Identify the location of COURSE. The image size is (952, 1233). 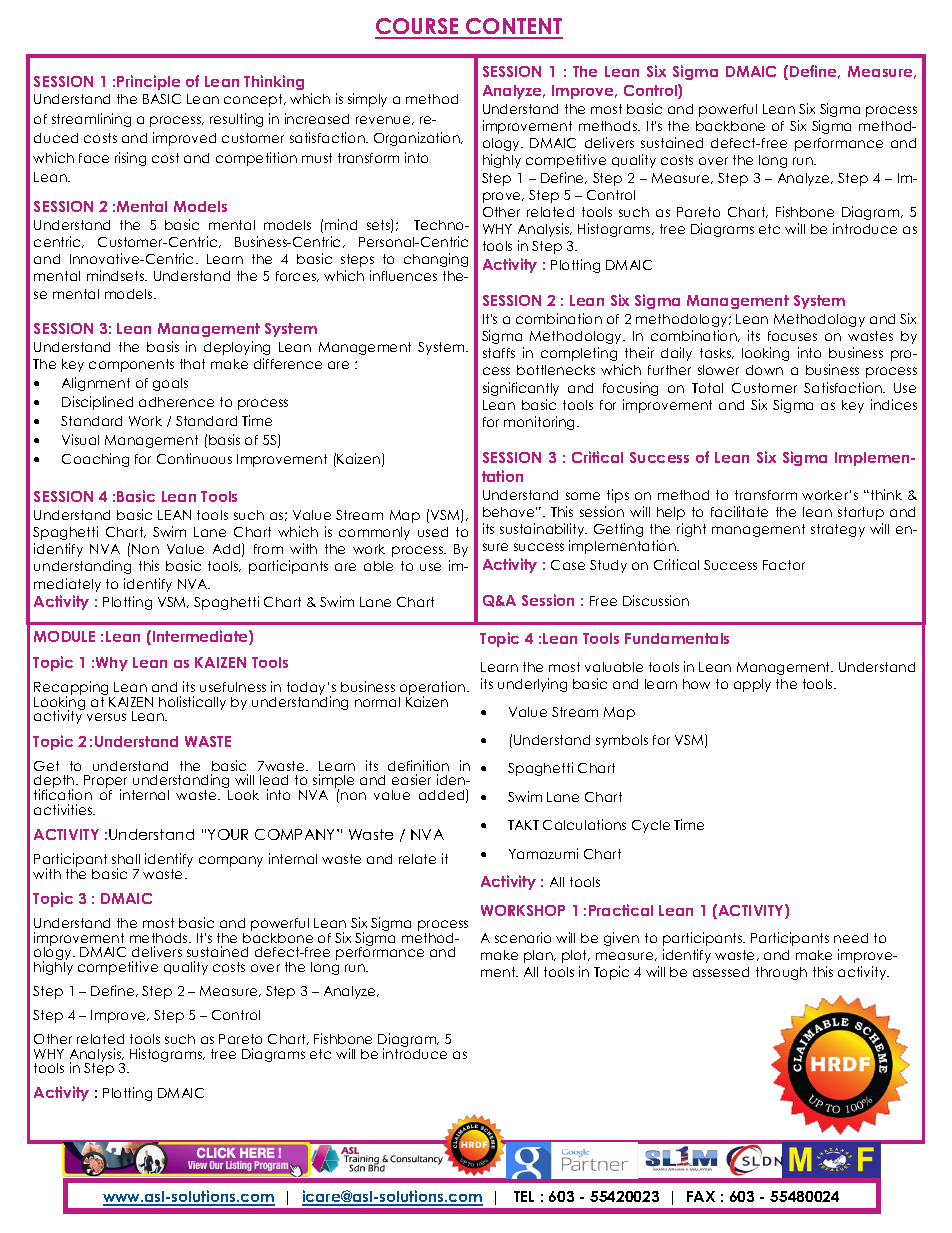
(418, 28).
